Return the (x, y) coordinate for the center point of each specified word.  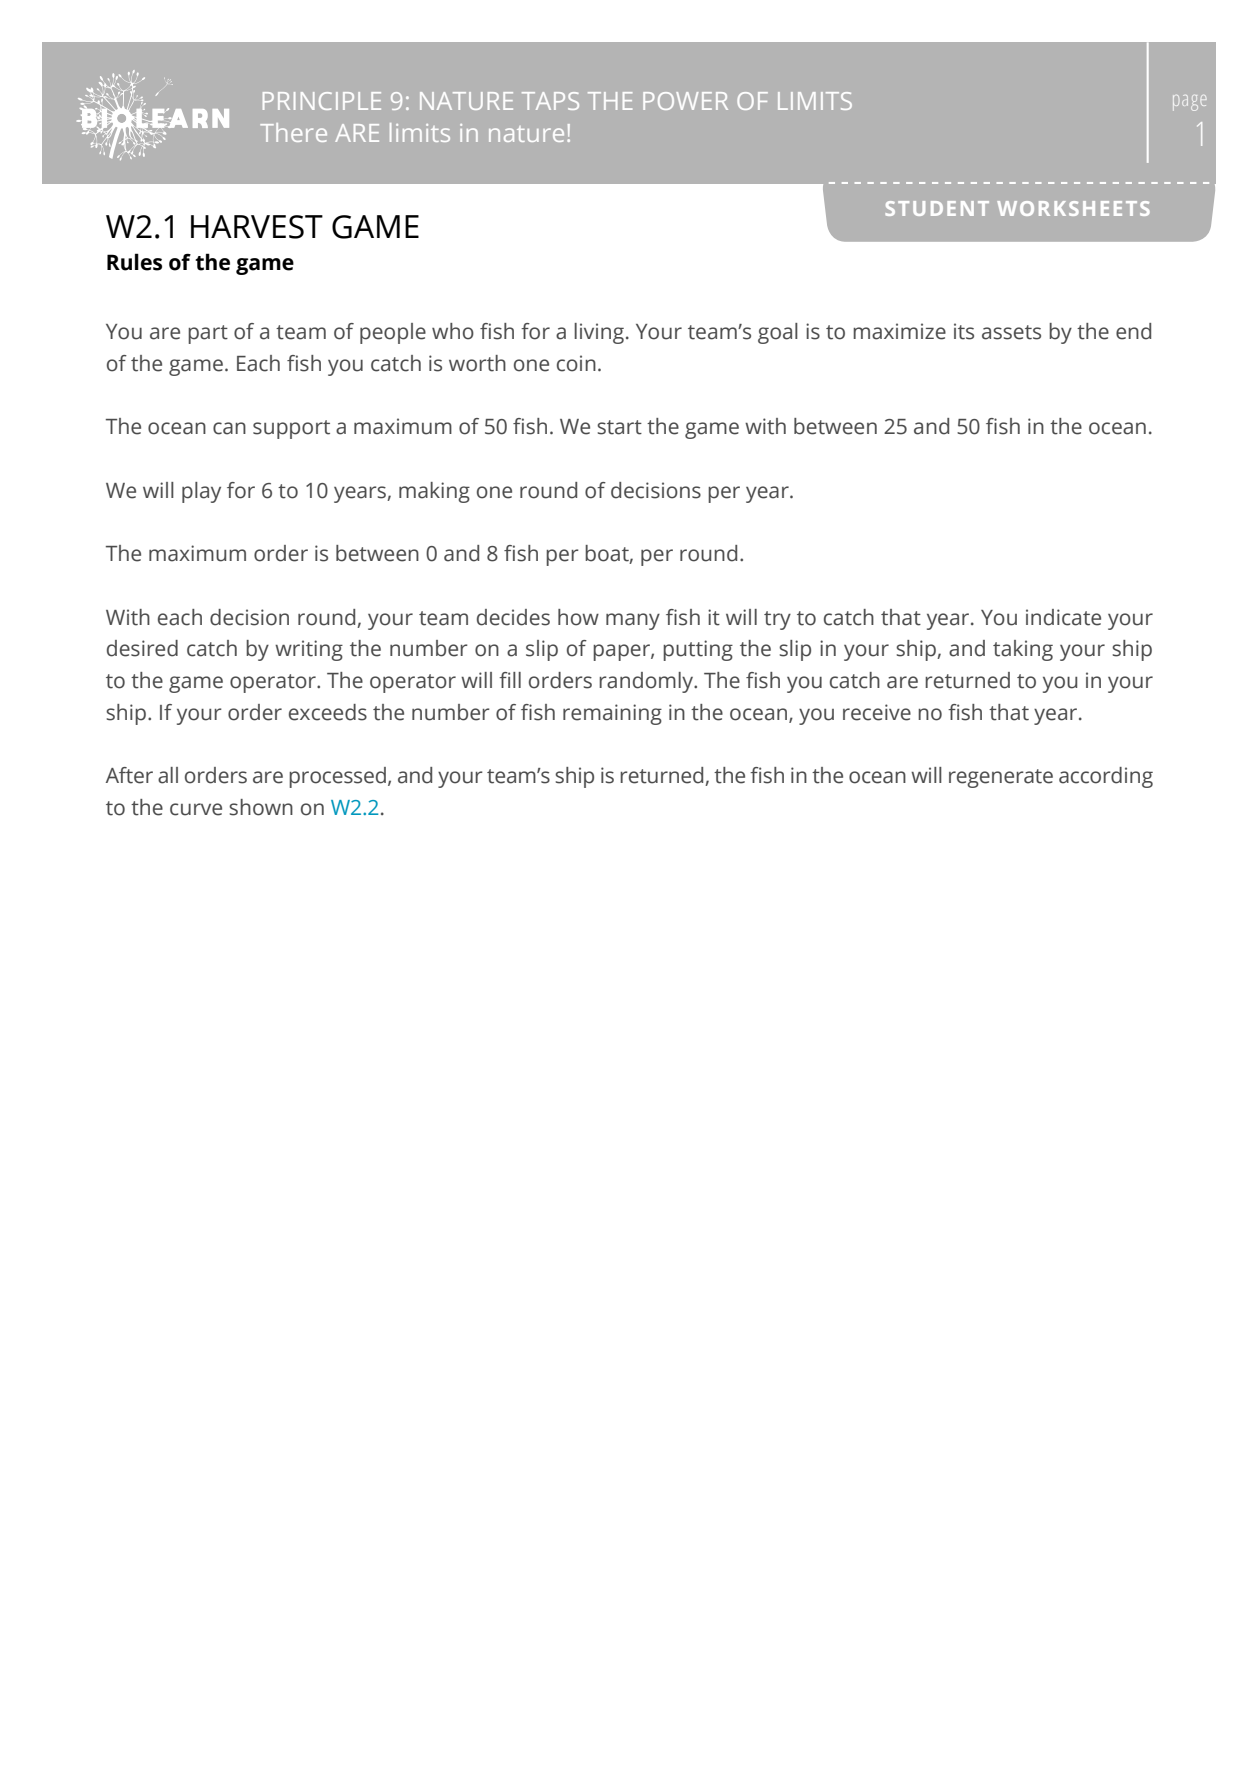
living (599, 333)
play (201, 492)
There (293, 132)
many (633, 621)
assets (1011, 332)
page (1189, 103)
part (208, 334)
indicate (1063, 617)
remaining (612, 714)
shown (261, 807)
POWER (685, 101)
